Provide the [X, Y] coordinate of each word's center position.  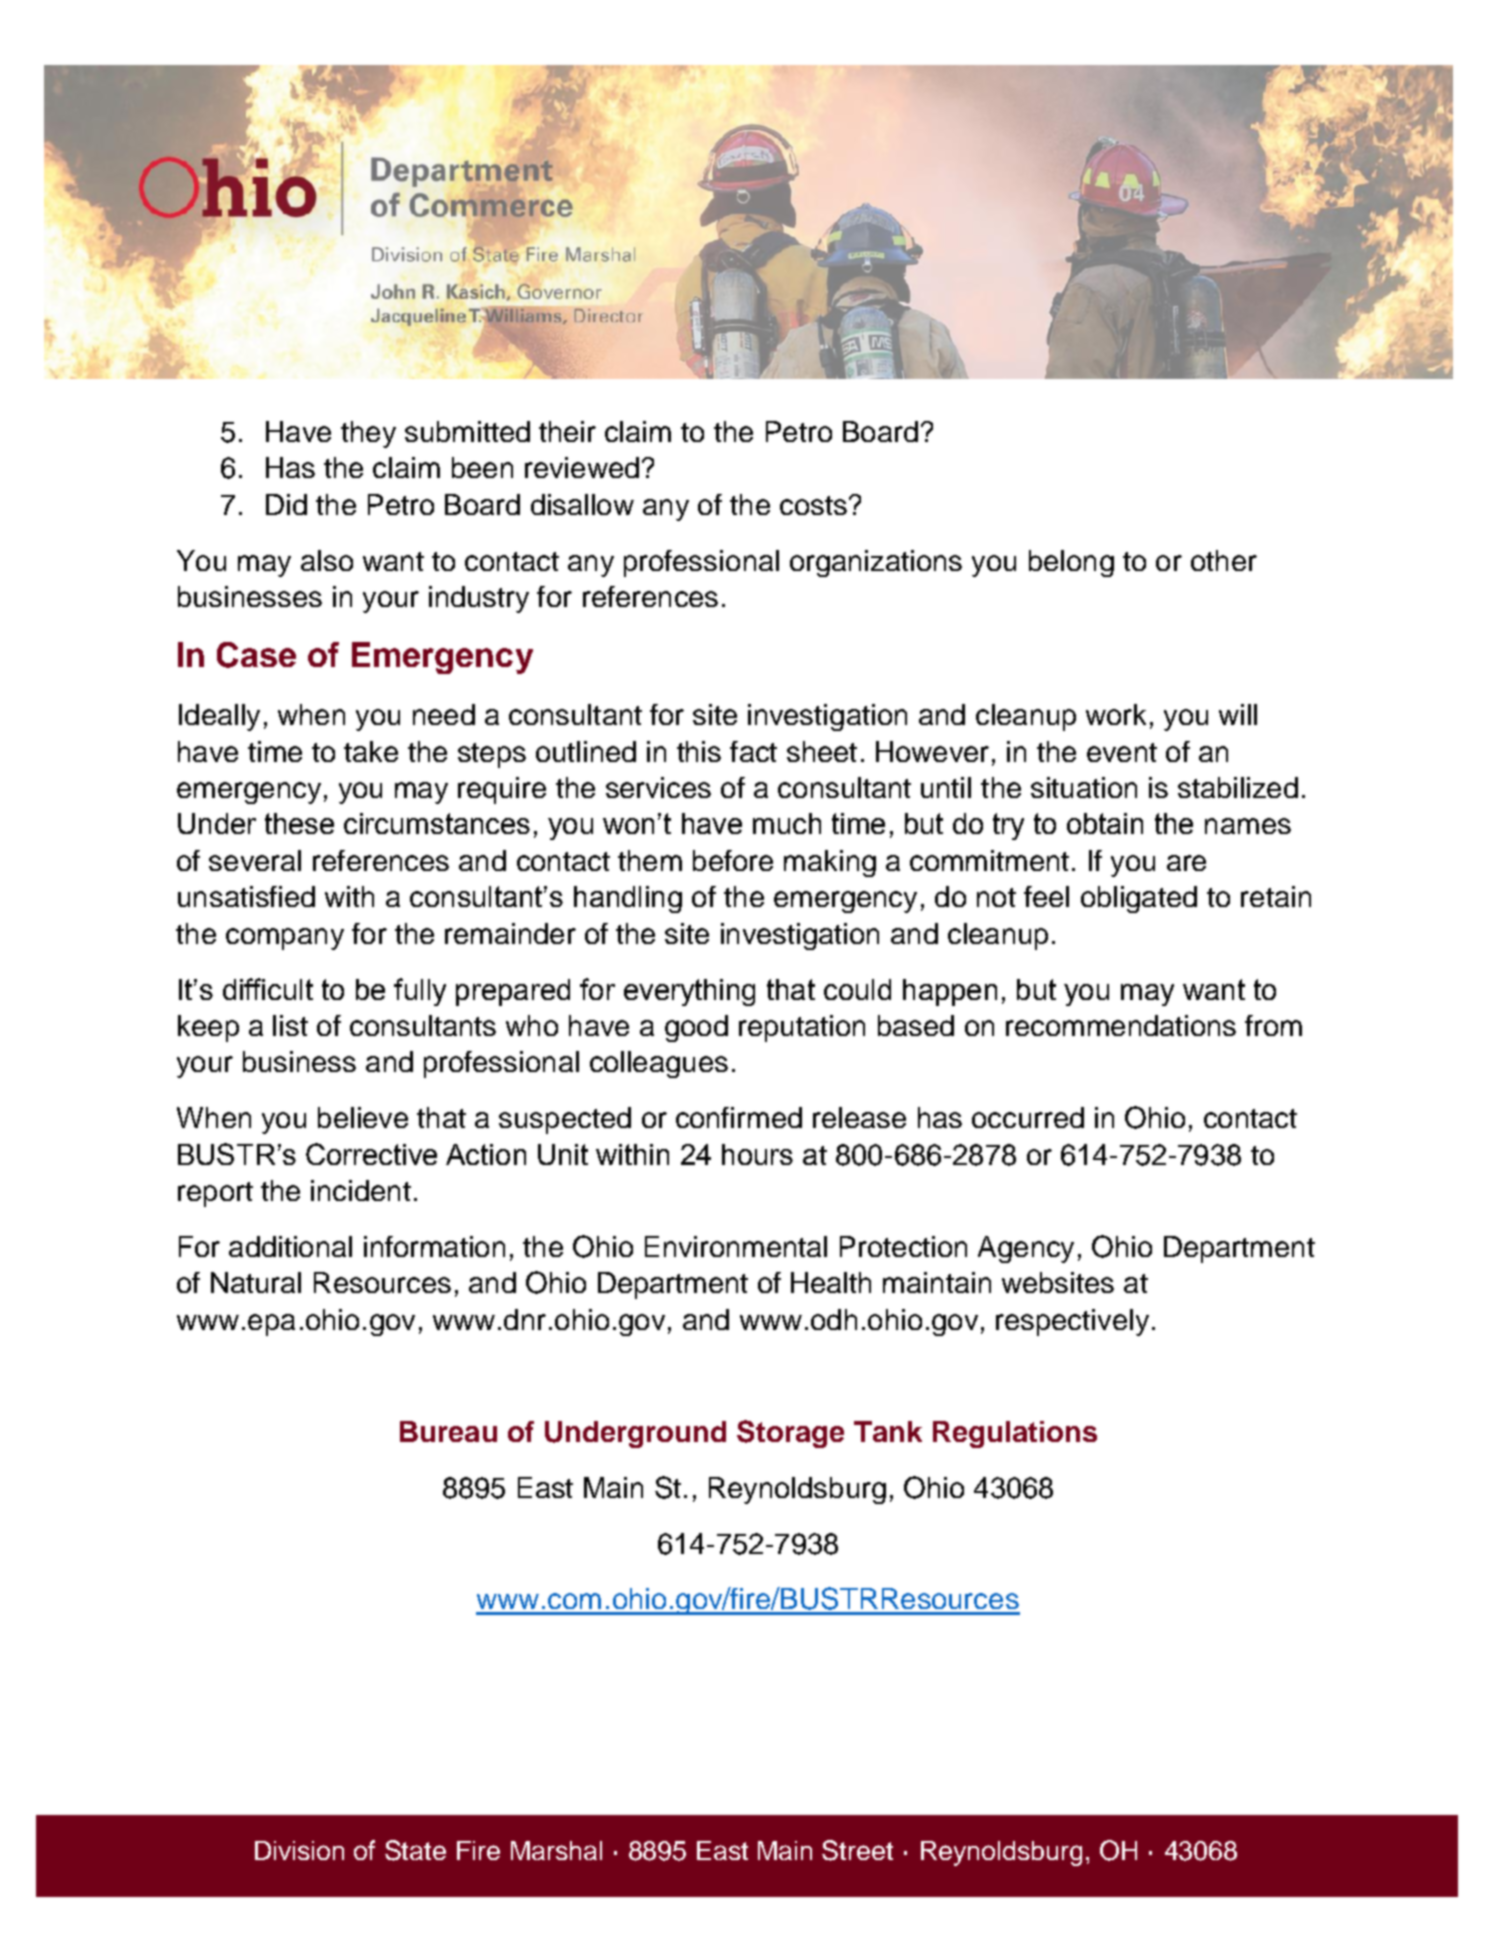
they [368, 434]
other [1224, 560]
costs [813, 505]
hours [757, 1154]
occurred [1028, 1117]
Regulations [1015, 1434]
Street [857, 1850]
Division [299, 1850]
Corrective [371, 1154]
